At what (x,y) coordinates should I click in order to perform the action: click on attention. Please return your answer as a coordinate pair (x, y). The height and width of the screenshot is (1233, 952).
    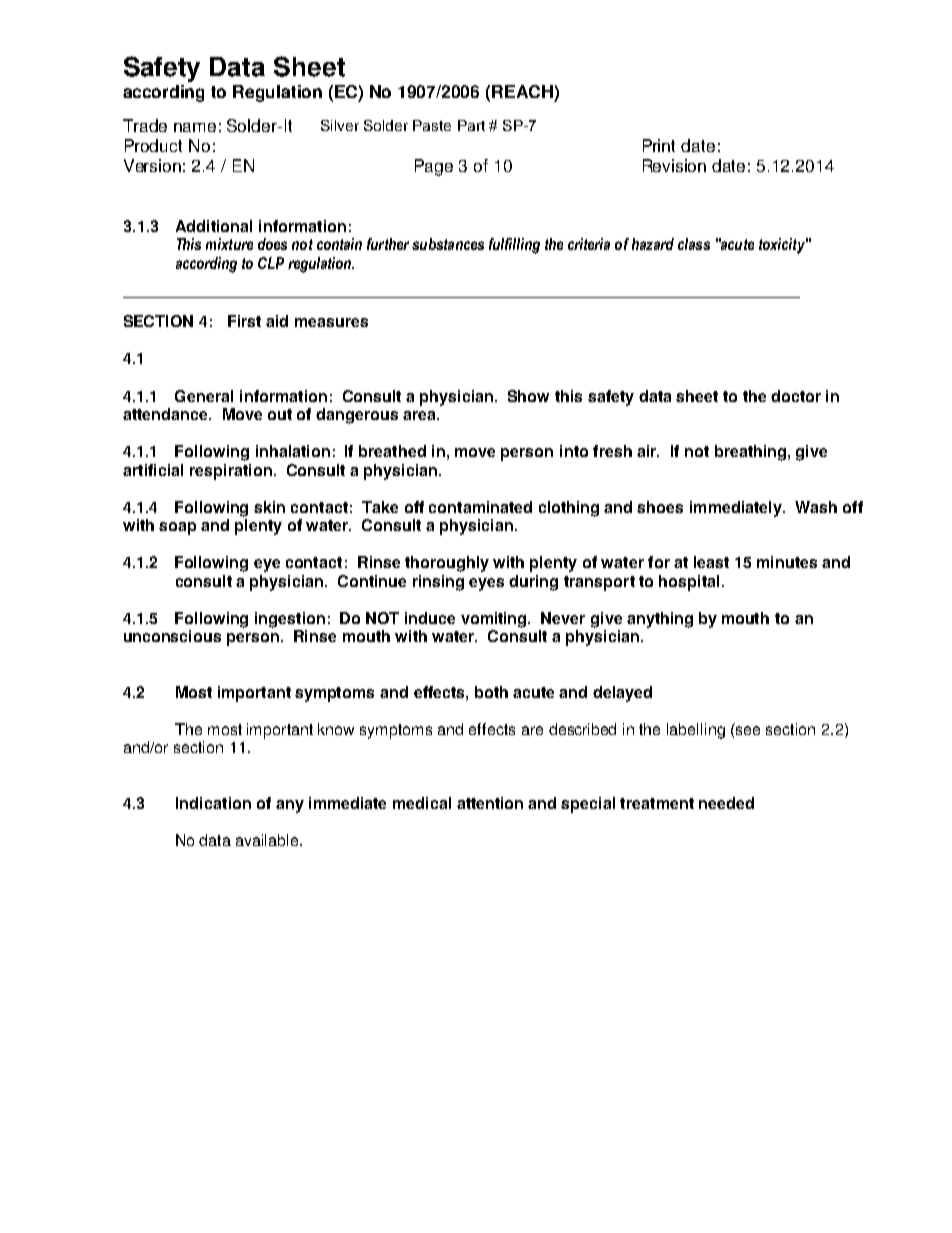
    Looking at the image, I should click on (490, 803).
